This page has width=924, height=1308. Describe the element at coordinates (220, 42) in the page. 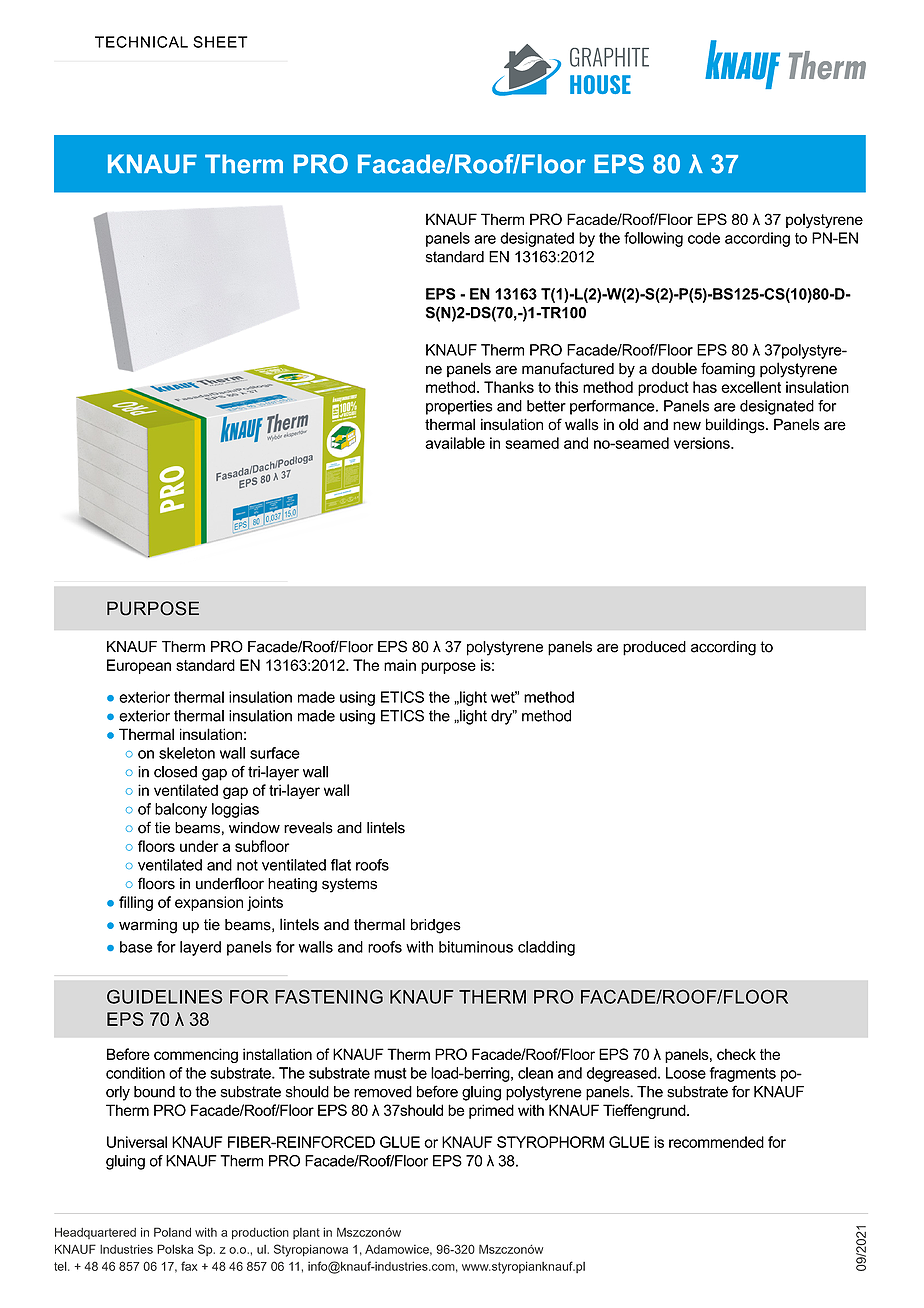

I see `SHEET` at that location.
